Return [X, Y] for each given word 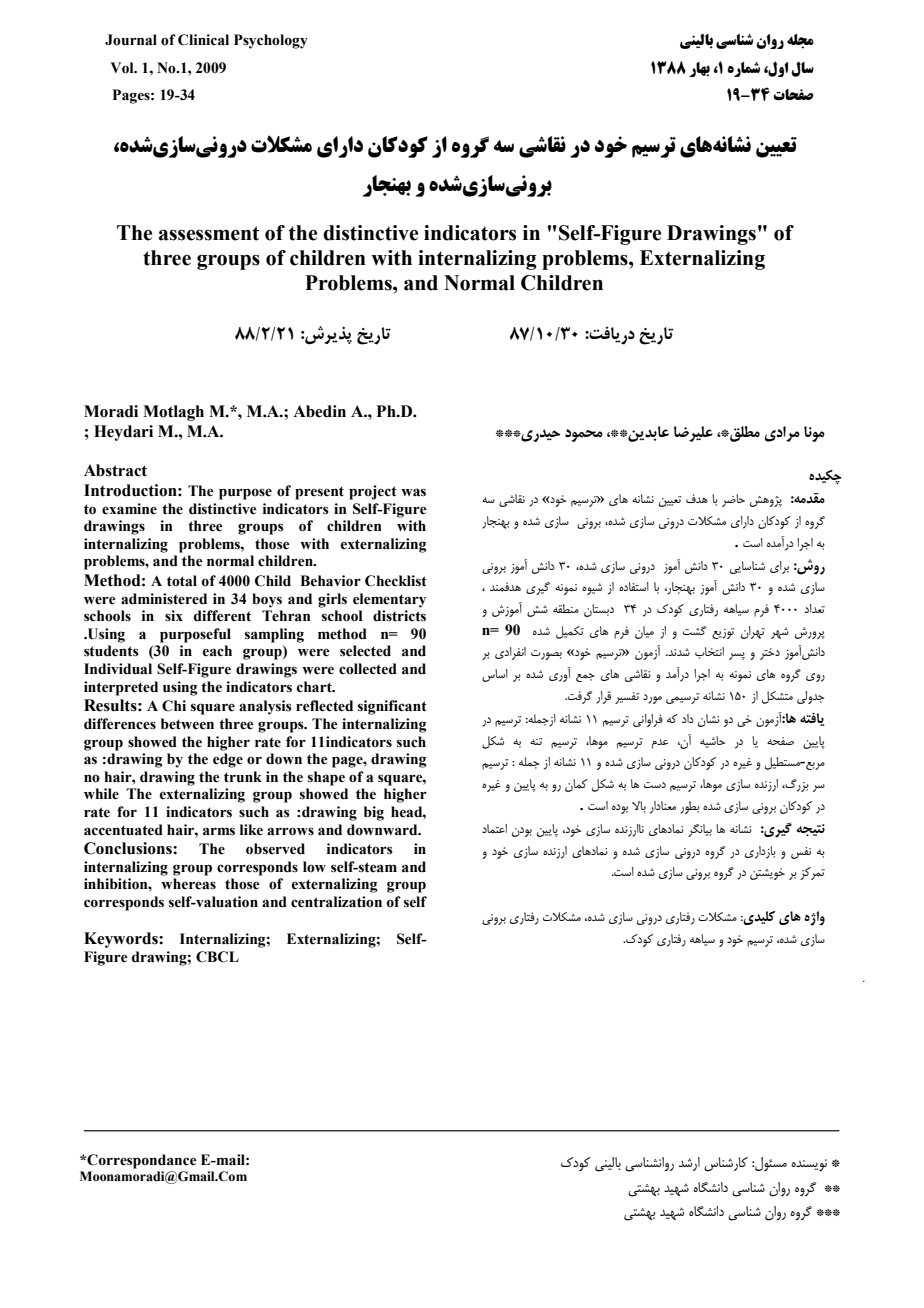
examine [129, 509]
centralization [336, 902]
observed [275, 849]
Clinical [203, 40]
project [373, 492]
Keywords [122, 940]
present [319, 493]
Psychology [271, 41]
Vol [123, 68]
